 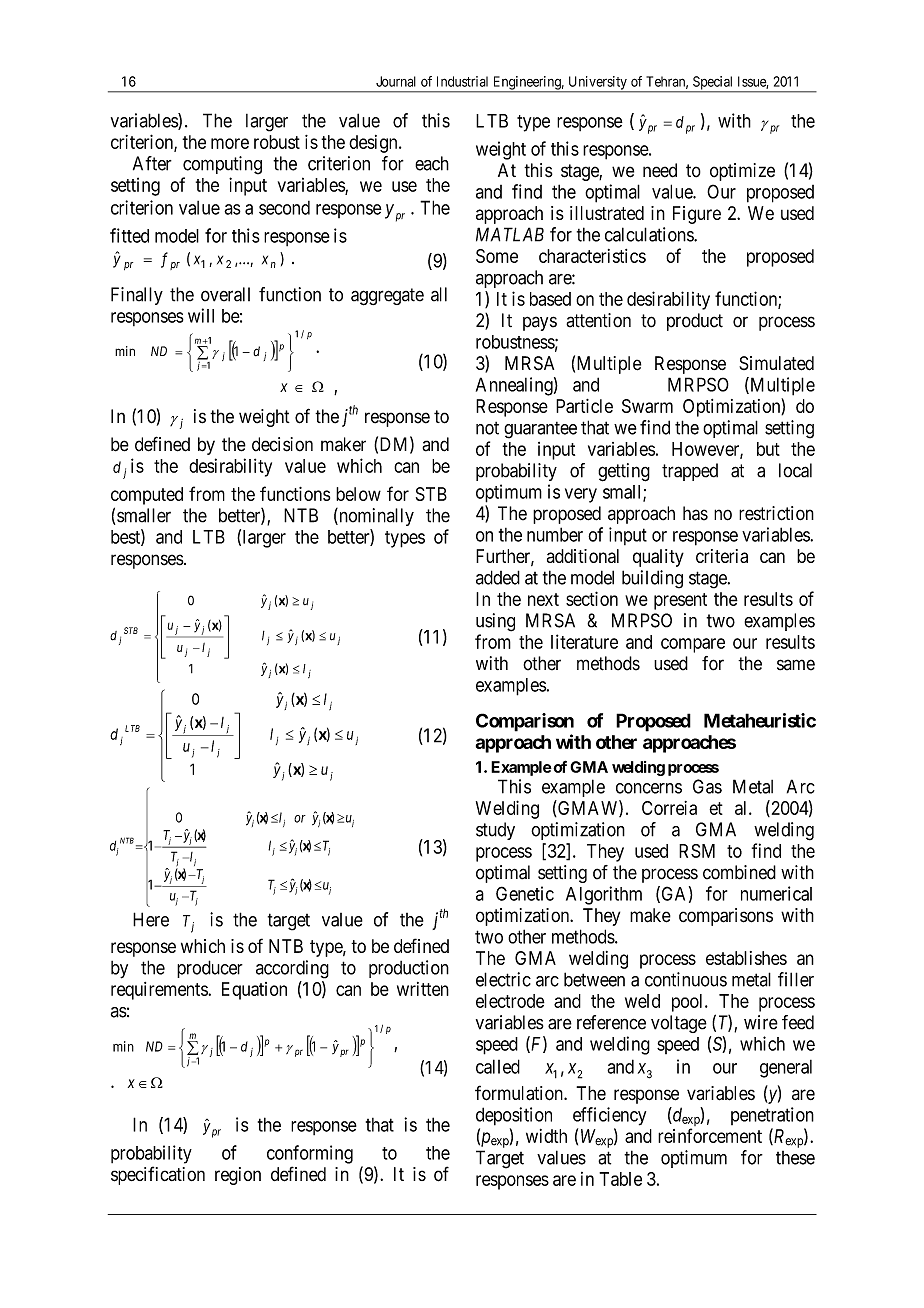 What do you see at coordinates (713, 84) in the image?
I see `Special` at bounding box center [713, 84].
